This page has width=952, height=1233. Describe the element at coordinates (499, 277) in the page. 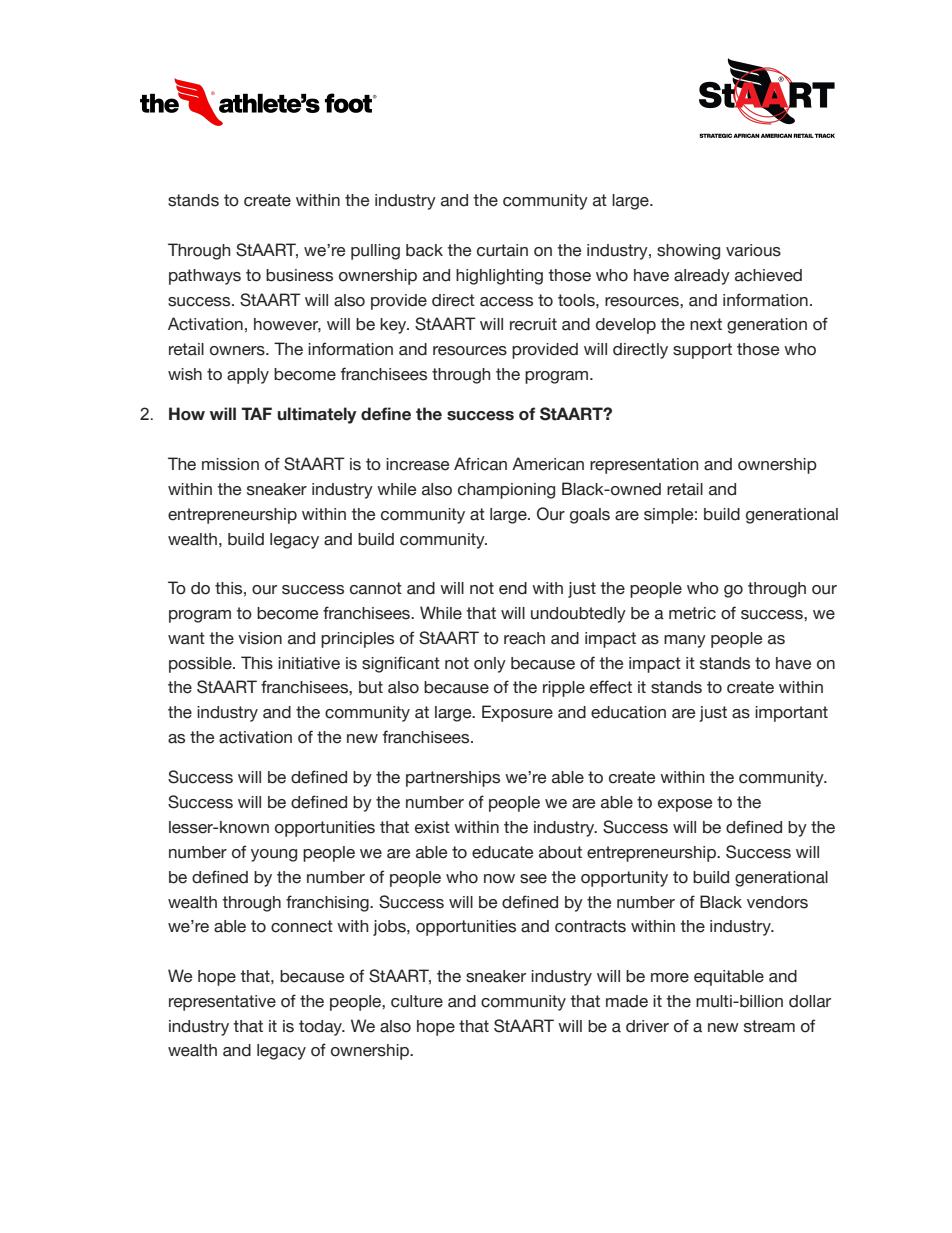

I see `highlighting` at that location.
